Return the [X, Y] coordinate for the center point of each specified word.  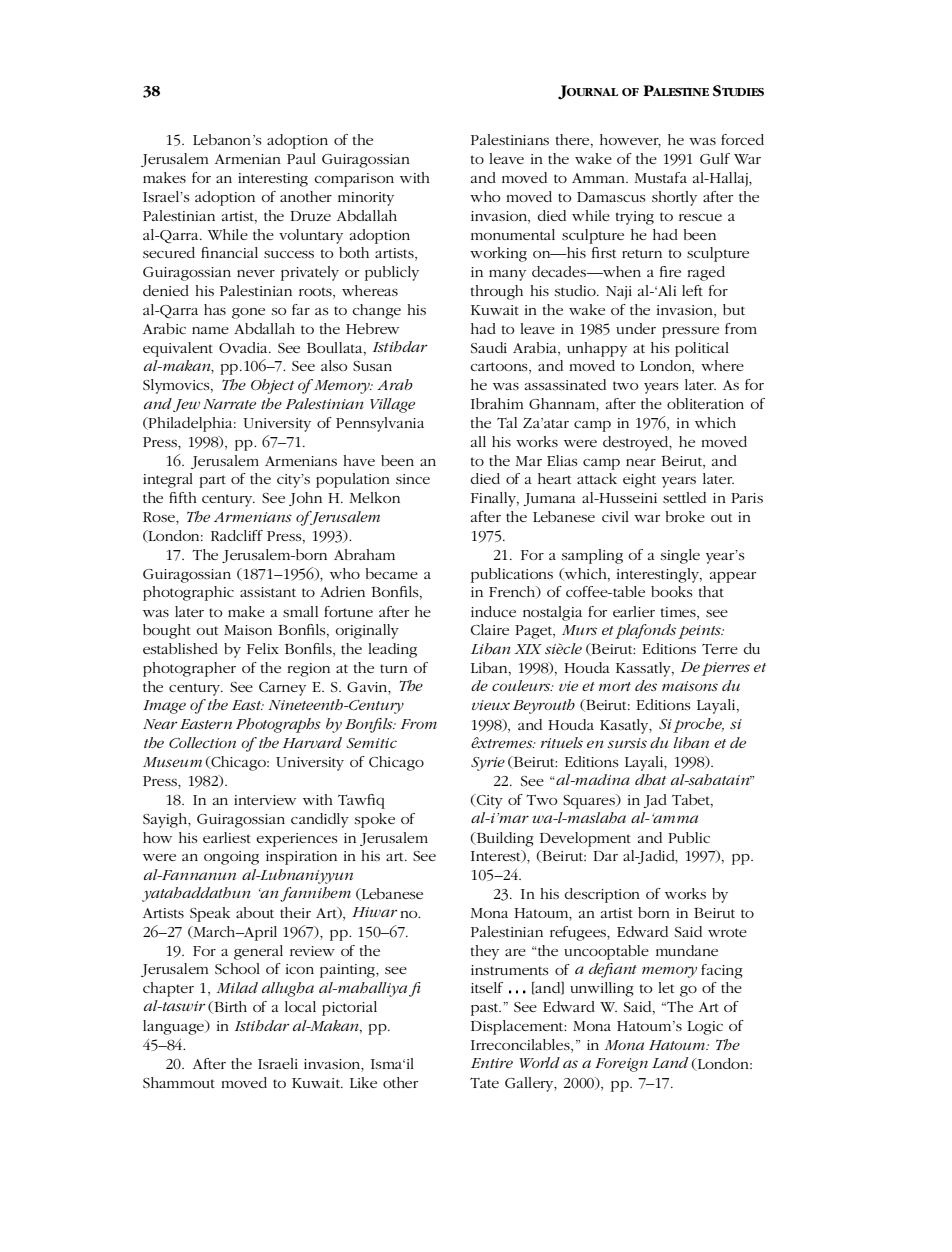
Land [670, 1062]
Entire [492, 1063]
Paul [301, 158]
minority [366, 199]
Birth [229, 1007]
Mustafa [661, 177]
